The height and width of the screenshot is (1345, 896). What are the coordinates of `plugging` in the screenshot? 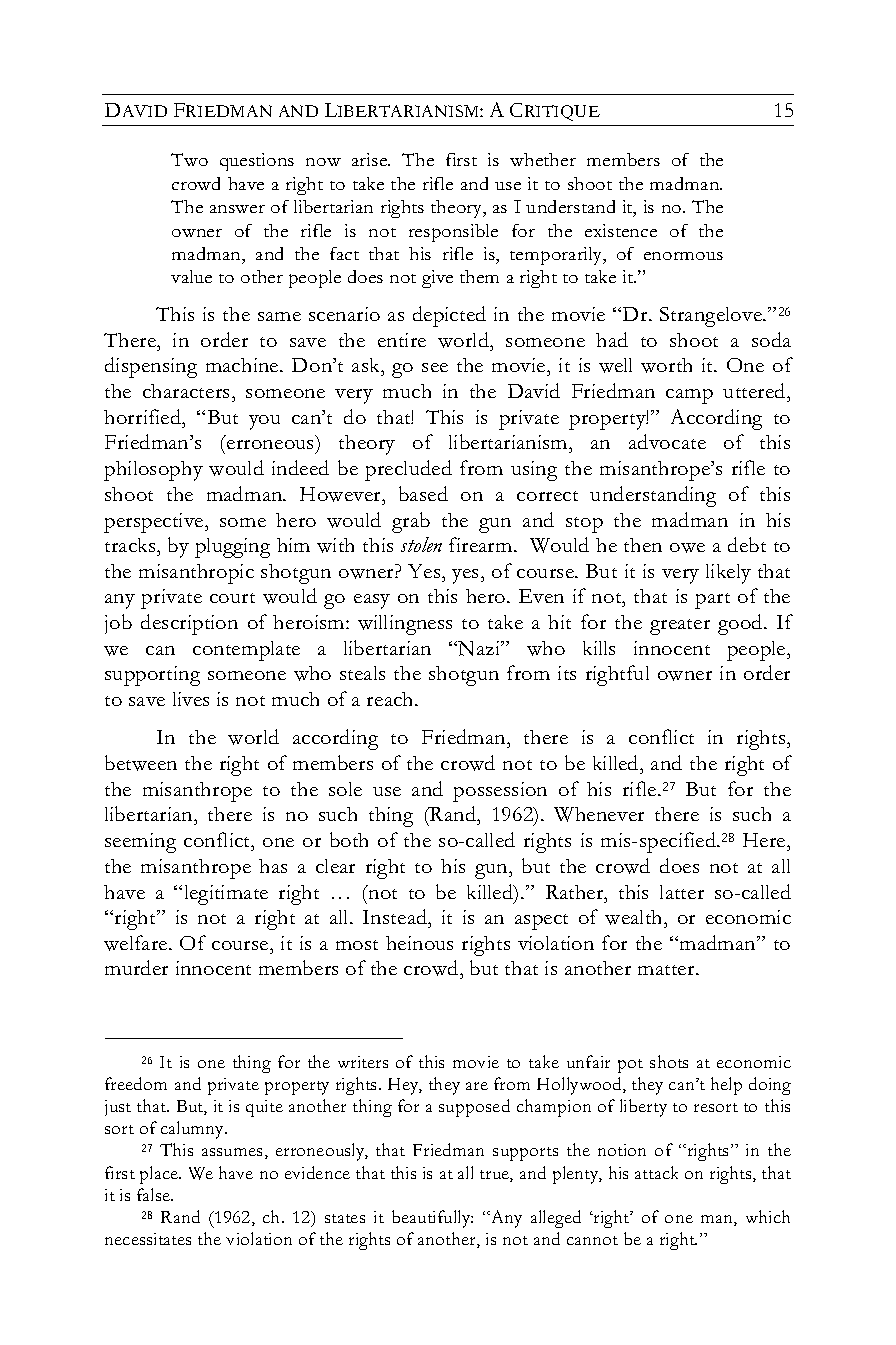 It's located at (232, 548).
